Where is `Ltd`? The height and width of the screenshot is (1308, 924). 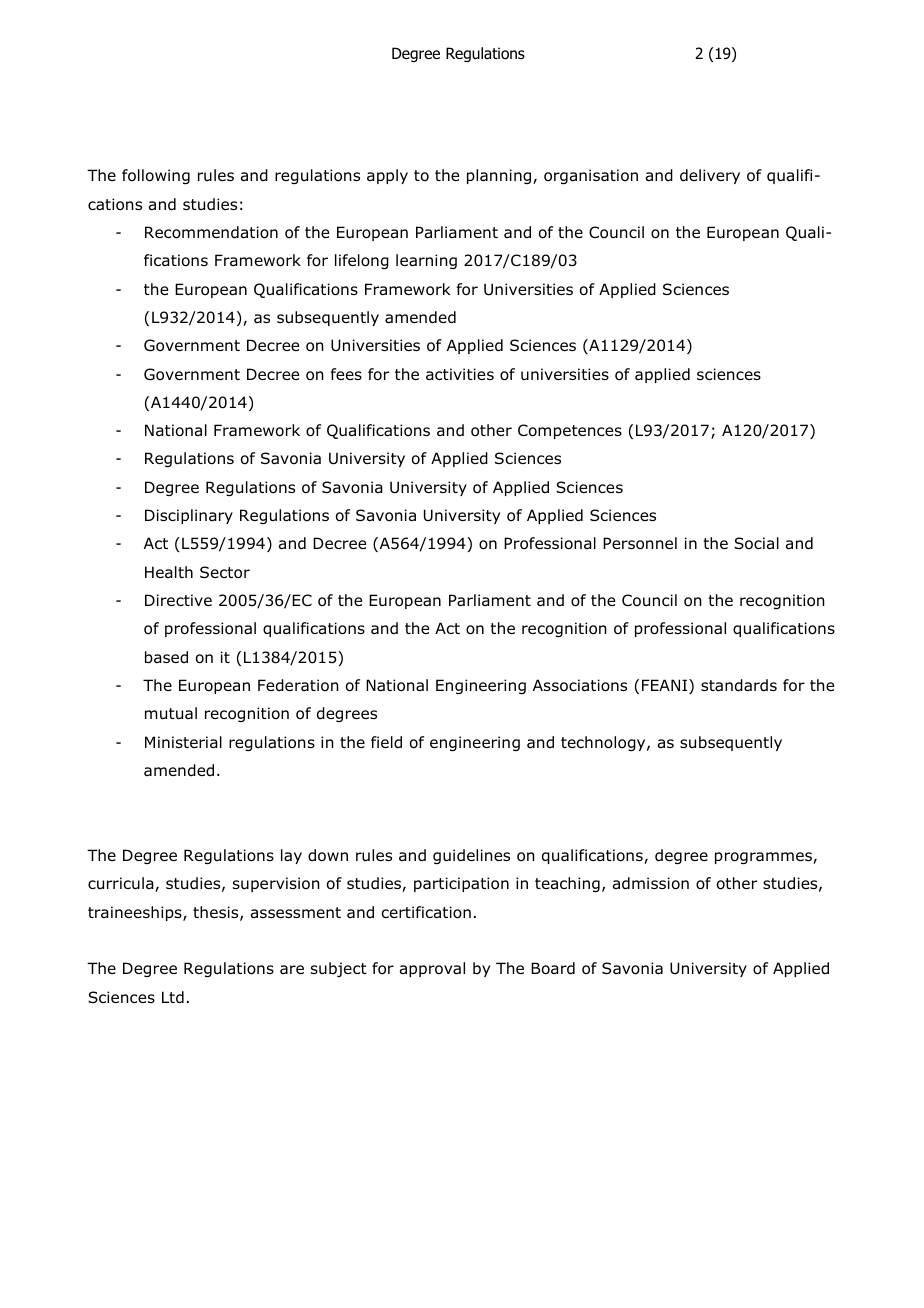 Ltd is located at coordinates (173, 997).
